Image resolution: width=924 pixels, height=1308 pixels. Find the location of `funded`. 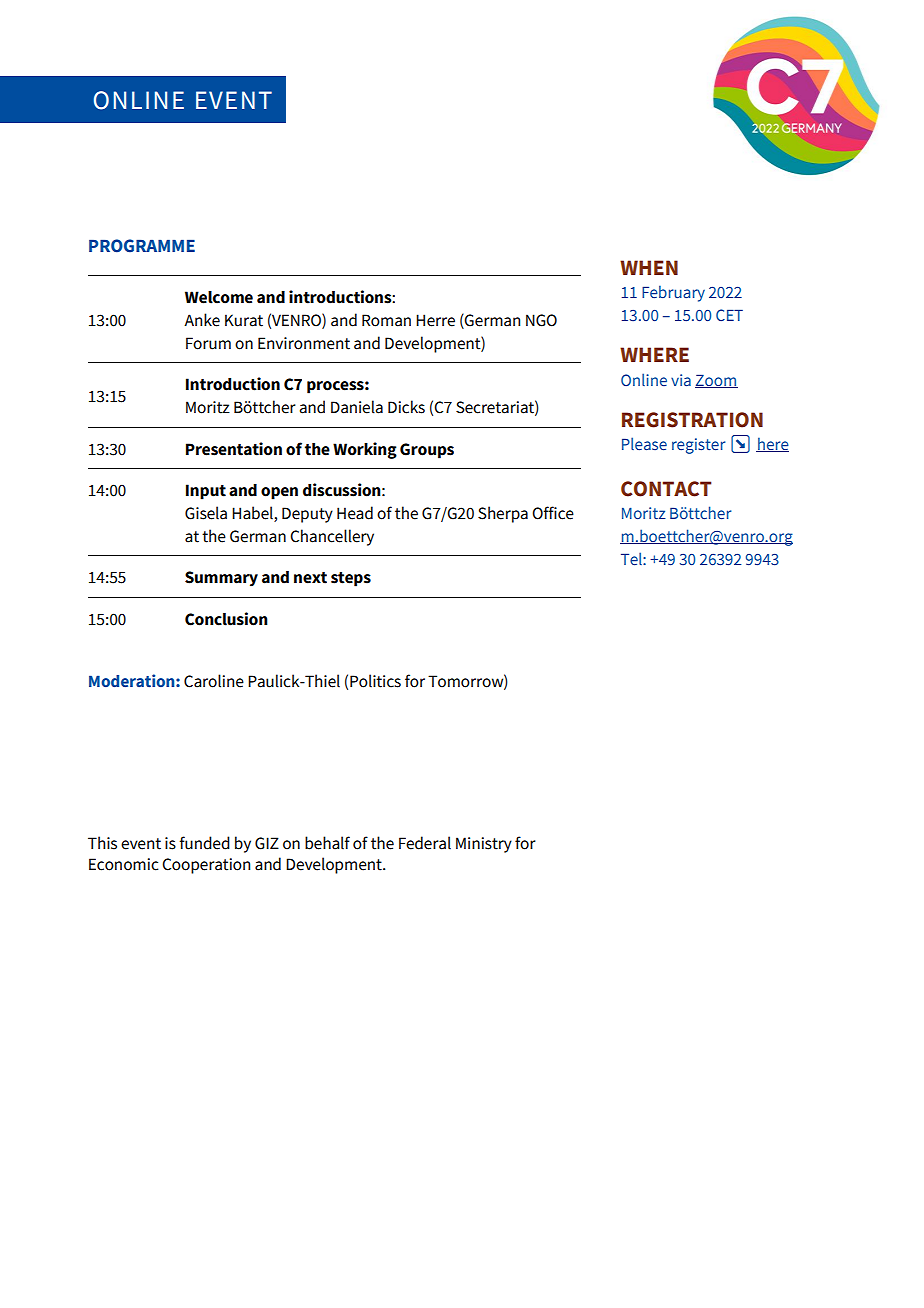

funded is located at coordinates (204, 843).
